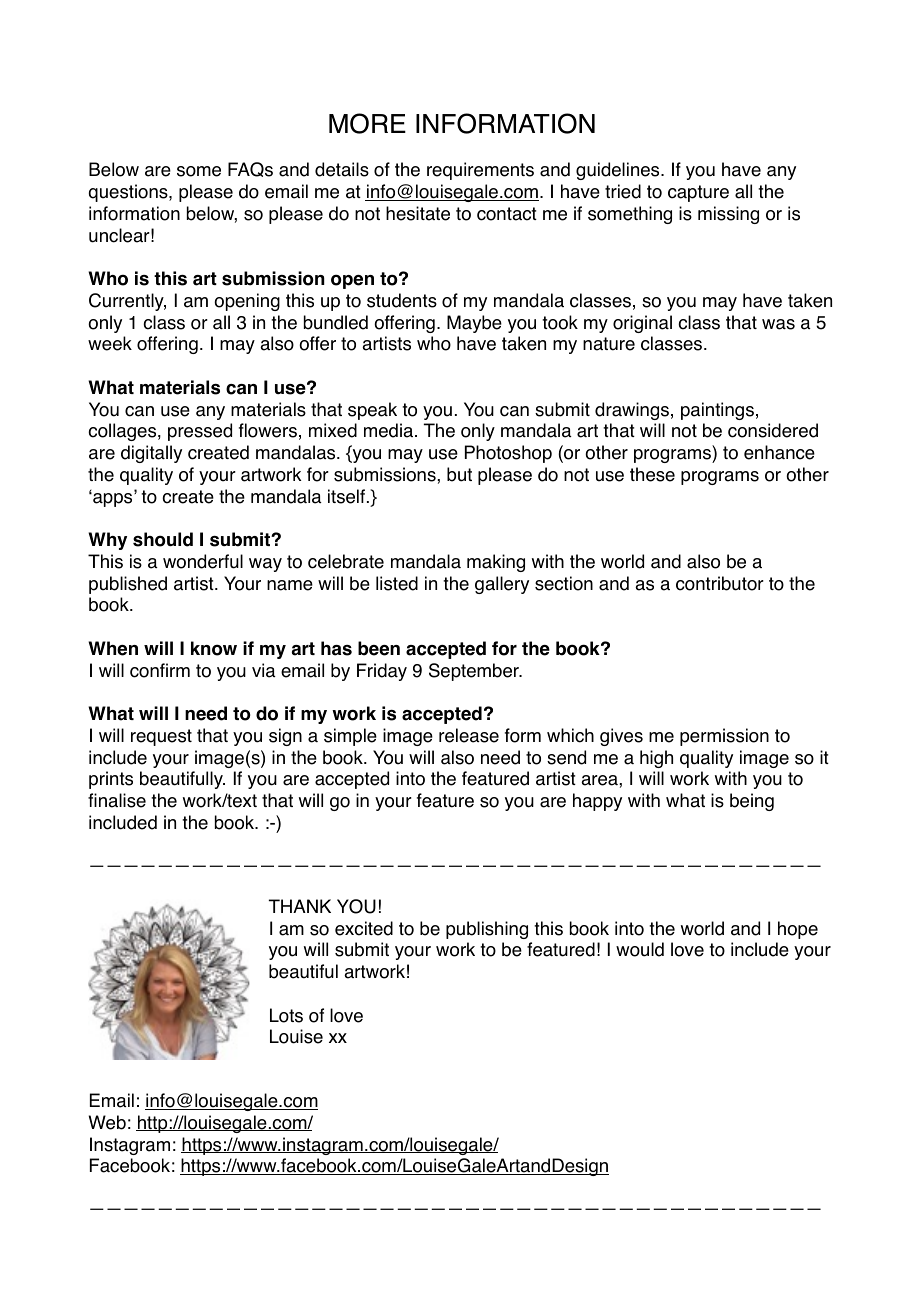 The image size is (924, 1308). Describe the element at coordinates (480, 171) in the screenshot. I see `requirements` at that location.
